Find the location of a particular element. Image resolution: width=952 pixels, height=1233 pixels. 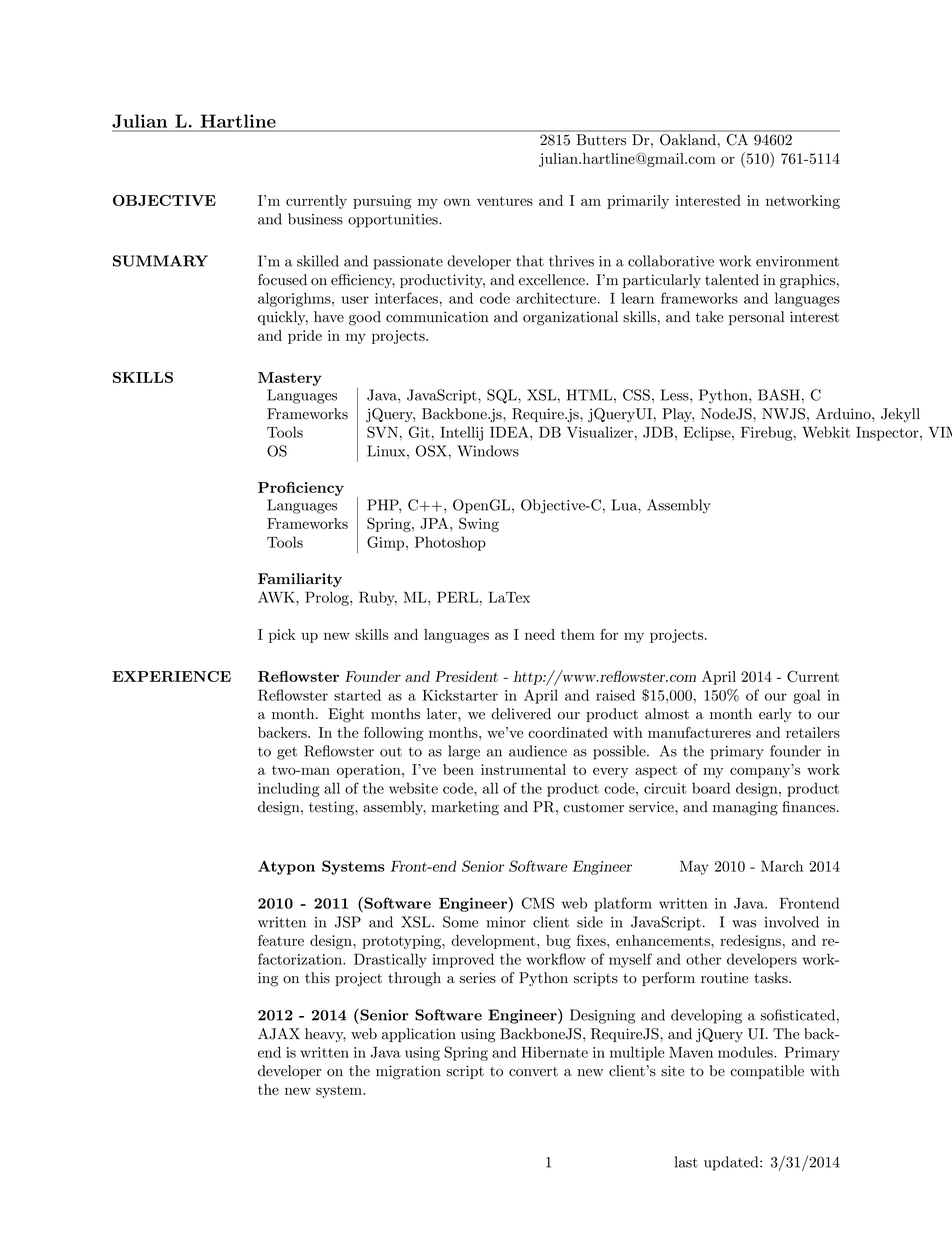

compatible is located at coordinates (767, 1072).
